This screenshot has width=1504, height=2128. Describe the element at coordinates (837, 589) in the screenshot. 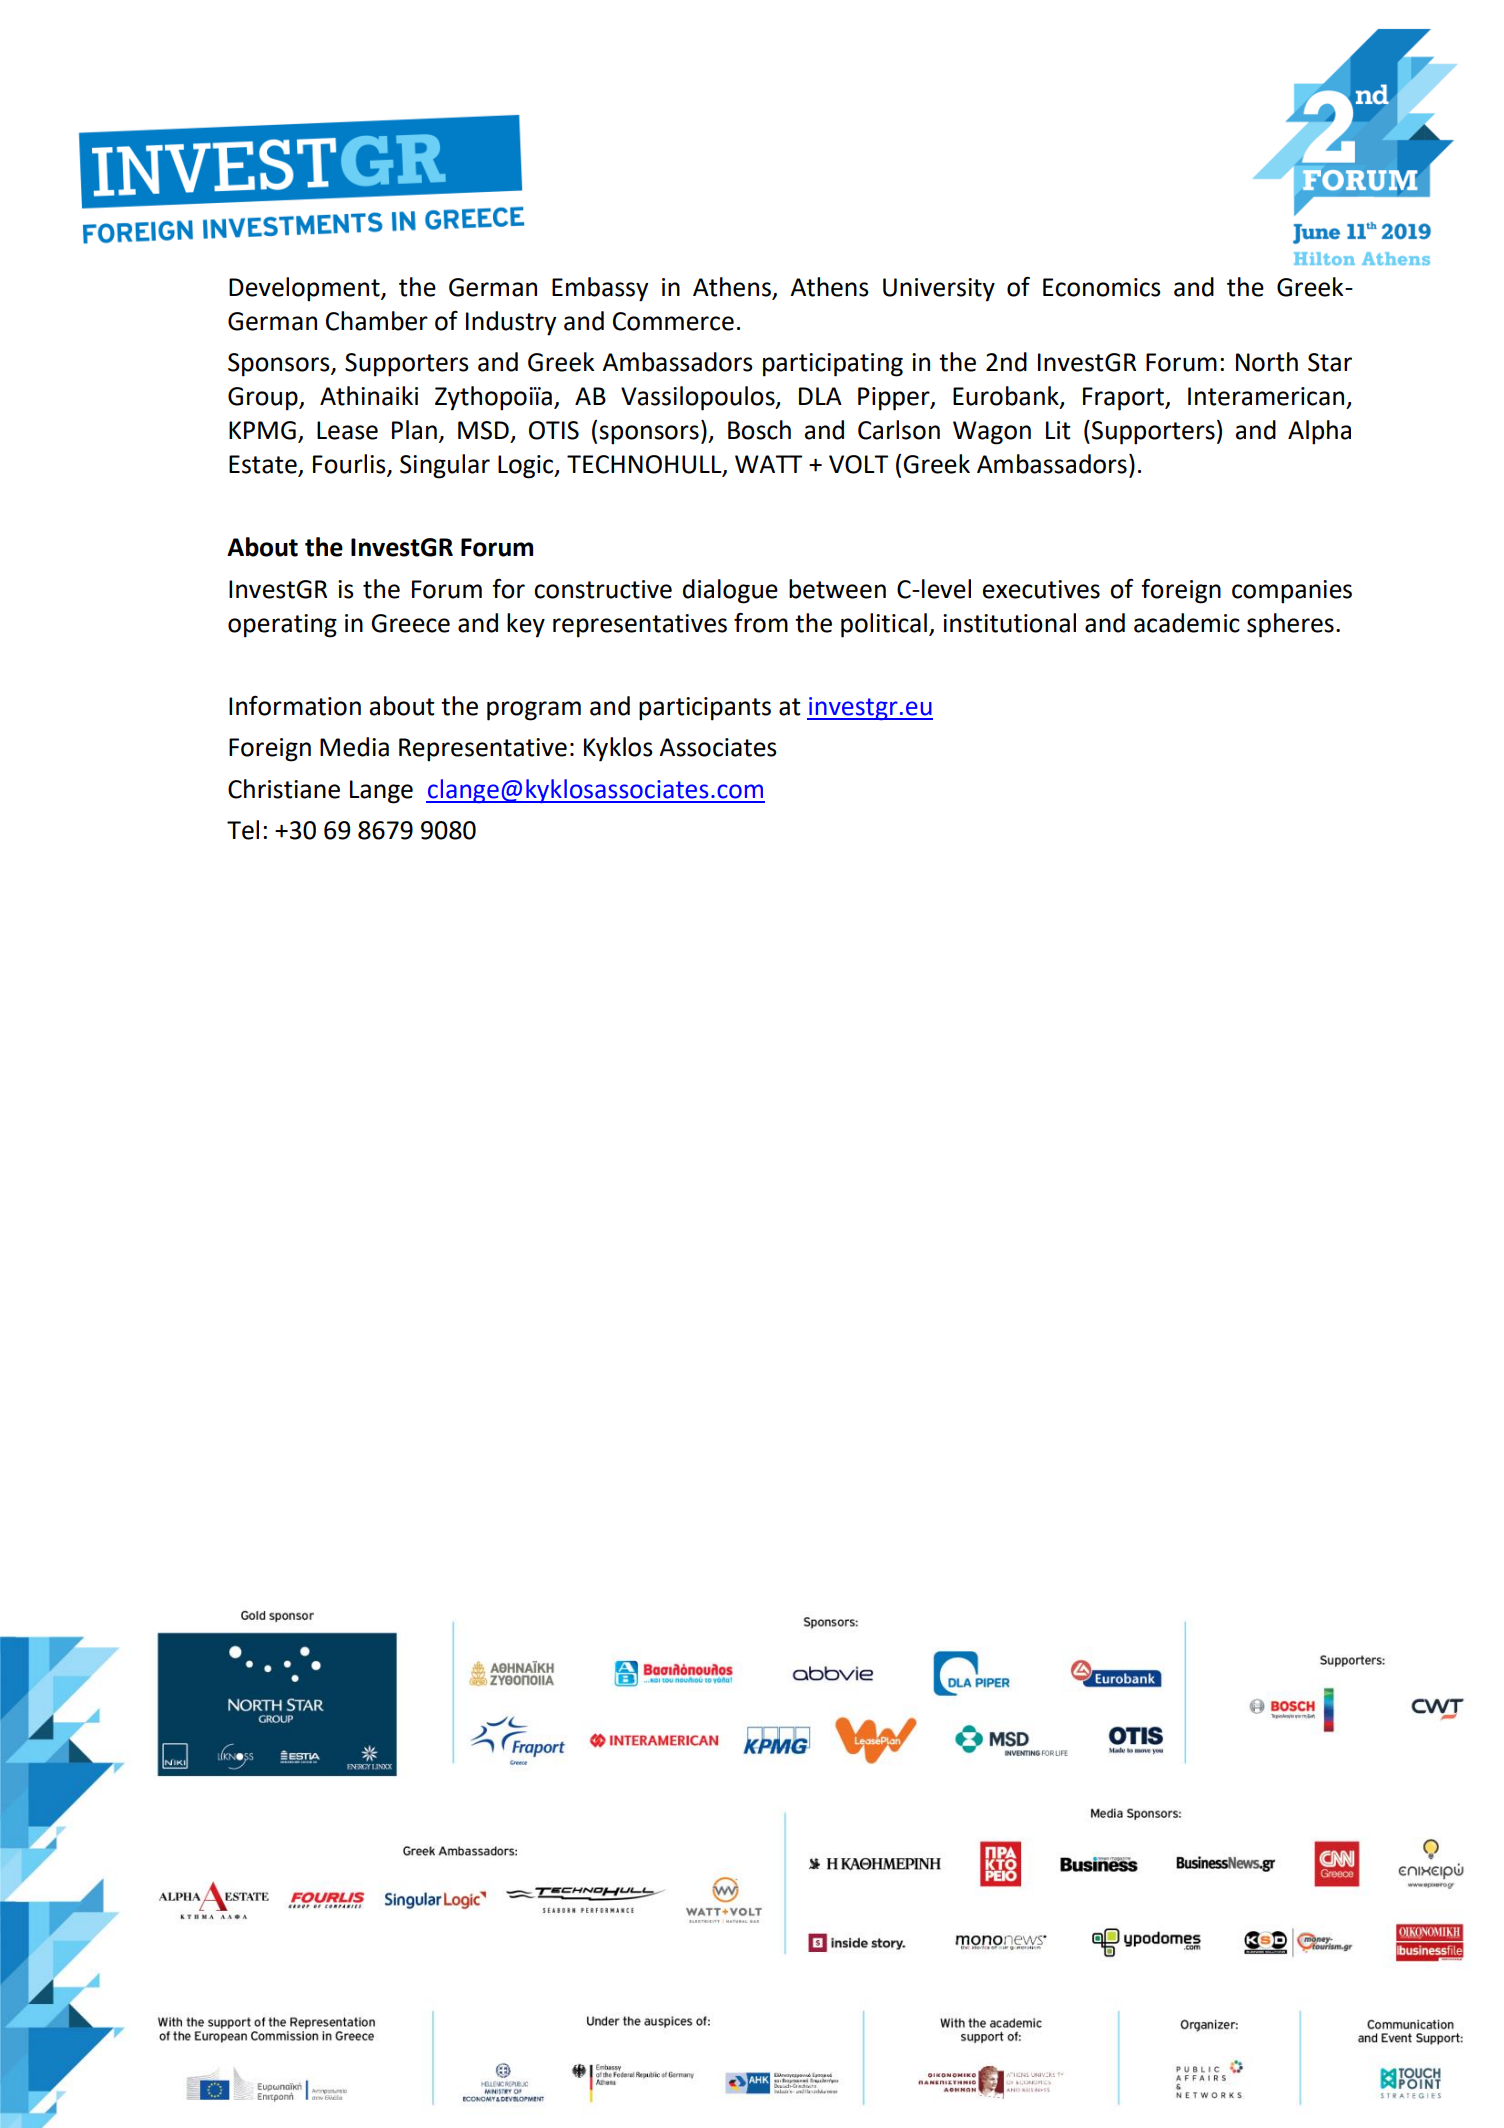

I see `between` at that location.
